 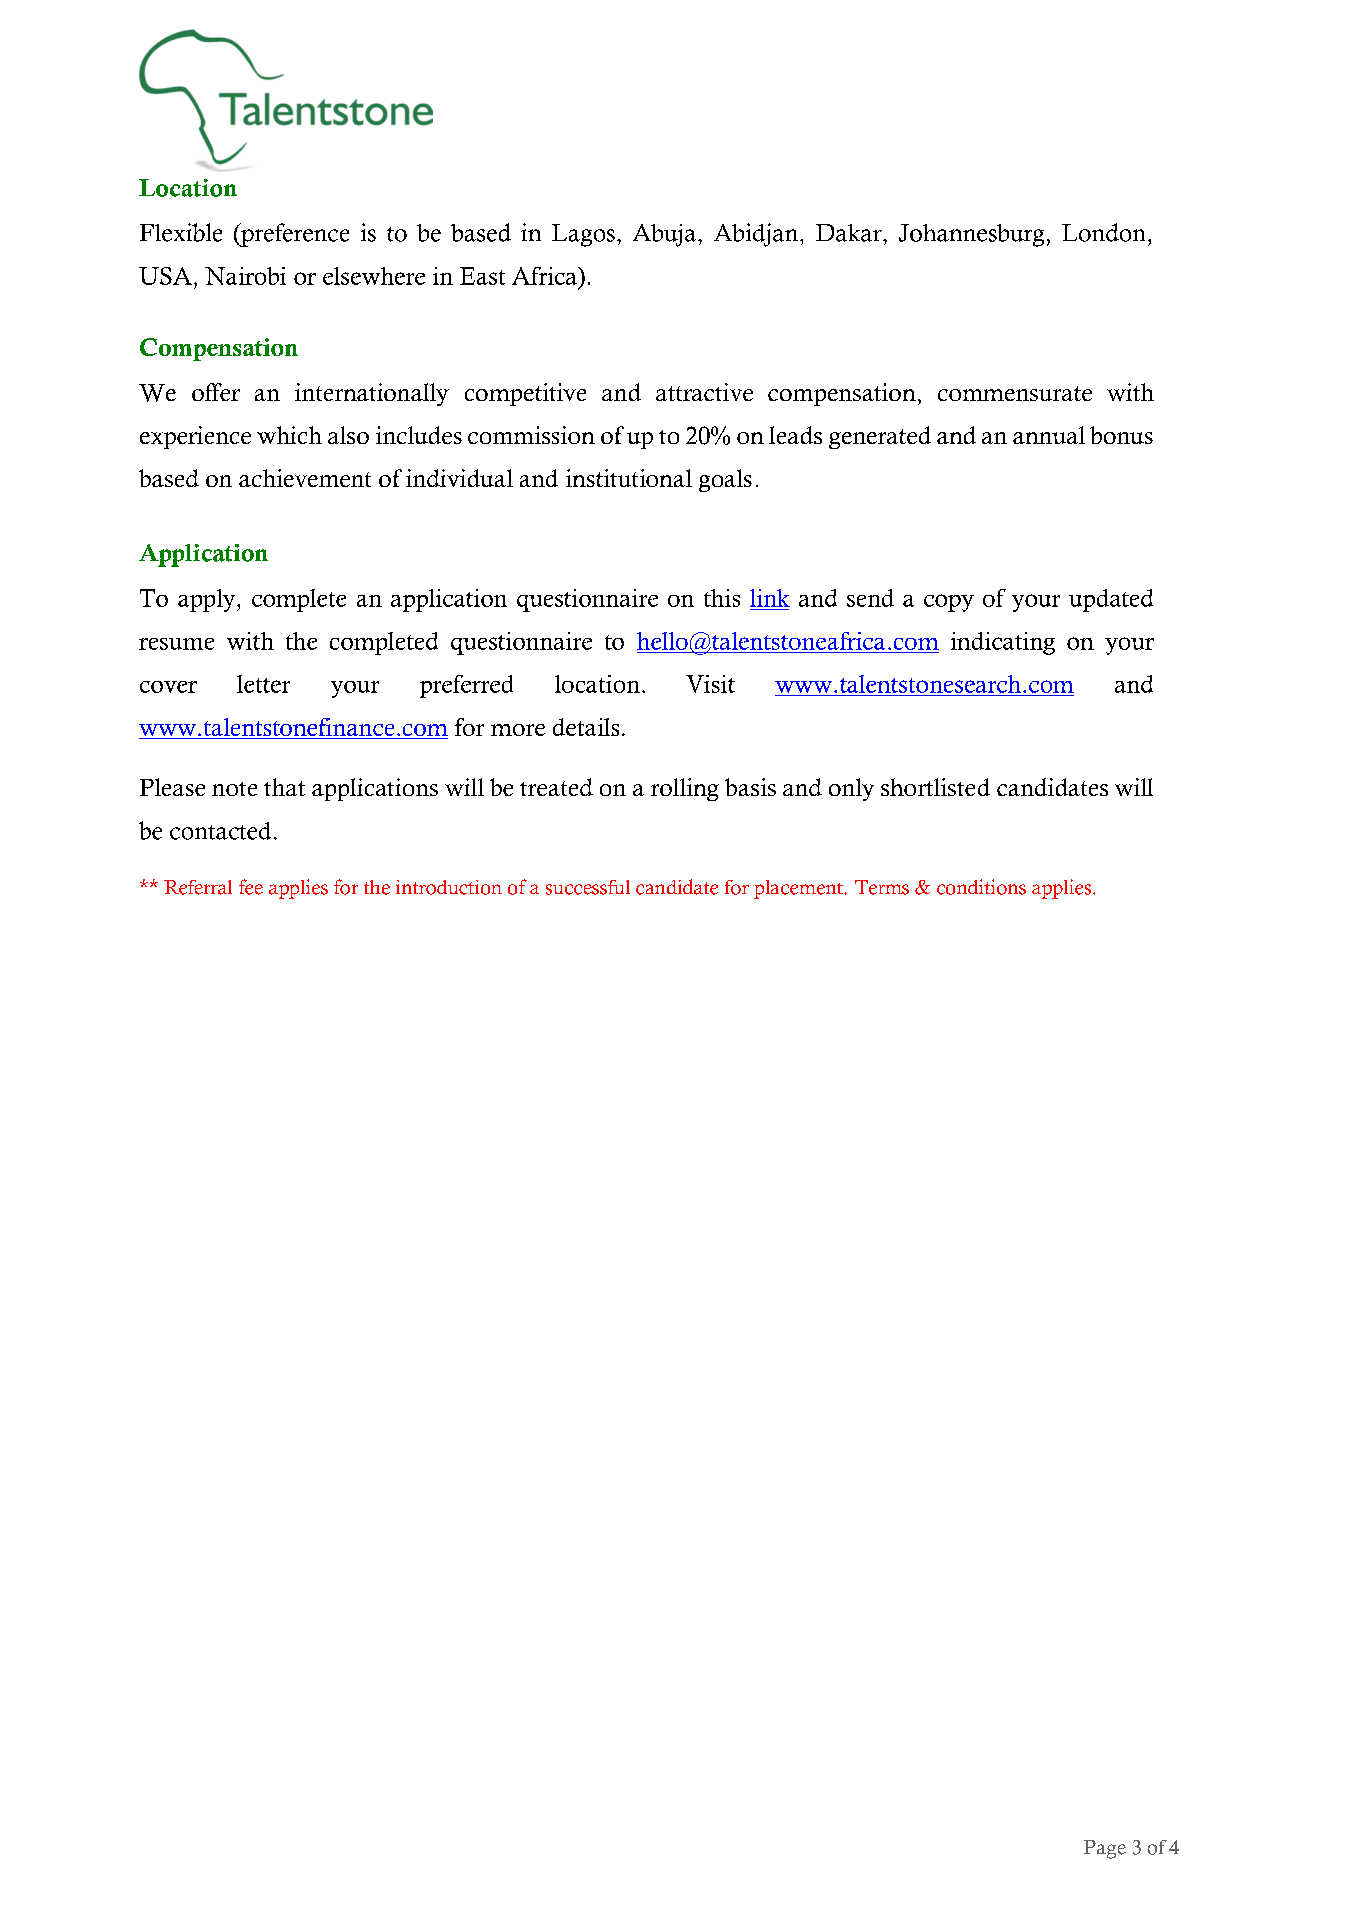 I want to click on fee, so click(x=251, y=887).
